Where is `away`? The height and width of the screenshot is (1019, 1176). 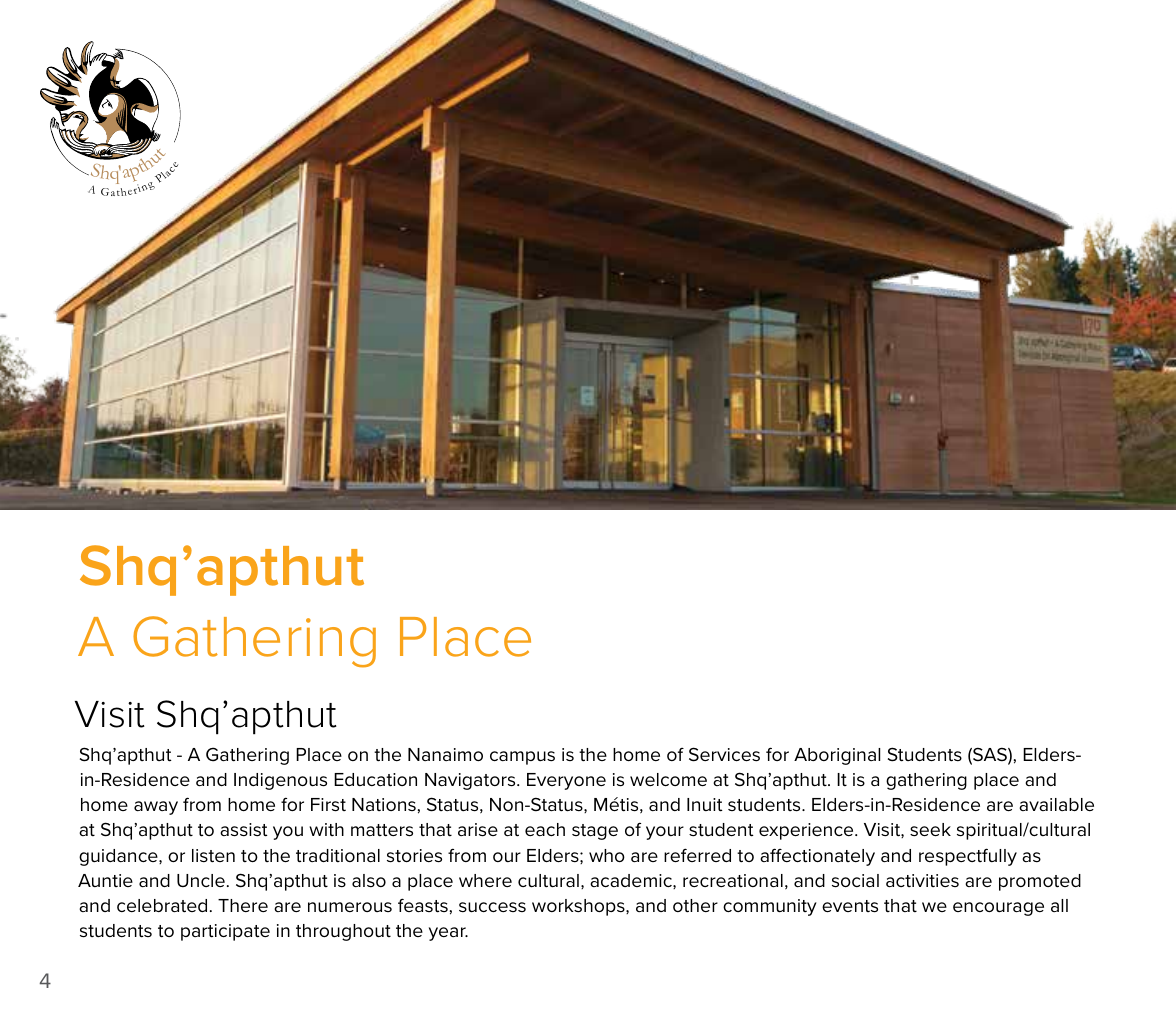 away is located at coordinates (156, 808).
